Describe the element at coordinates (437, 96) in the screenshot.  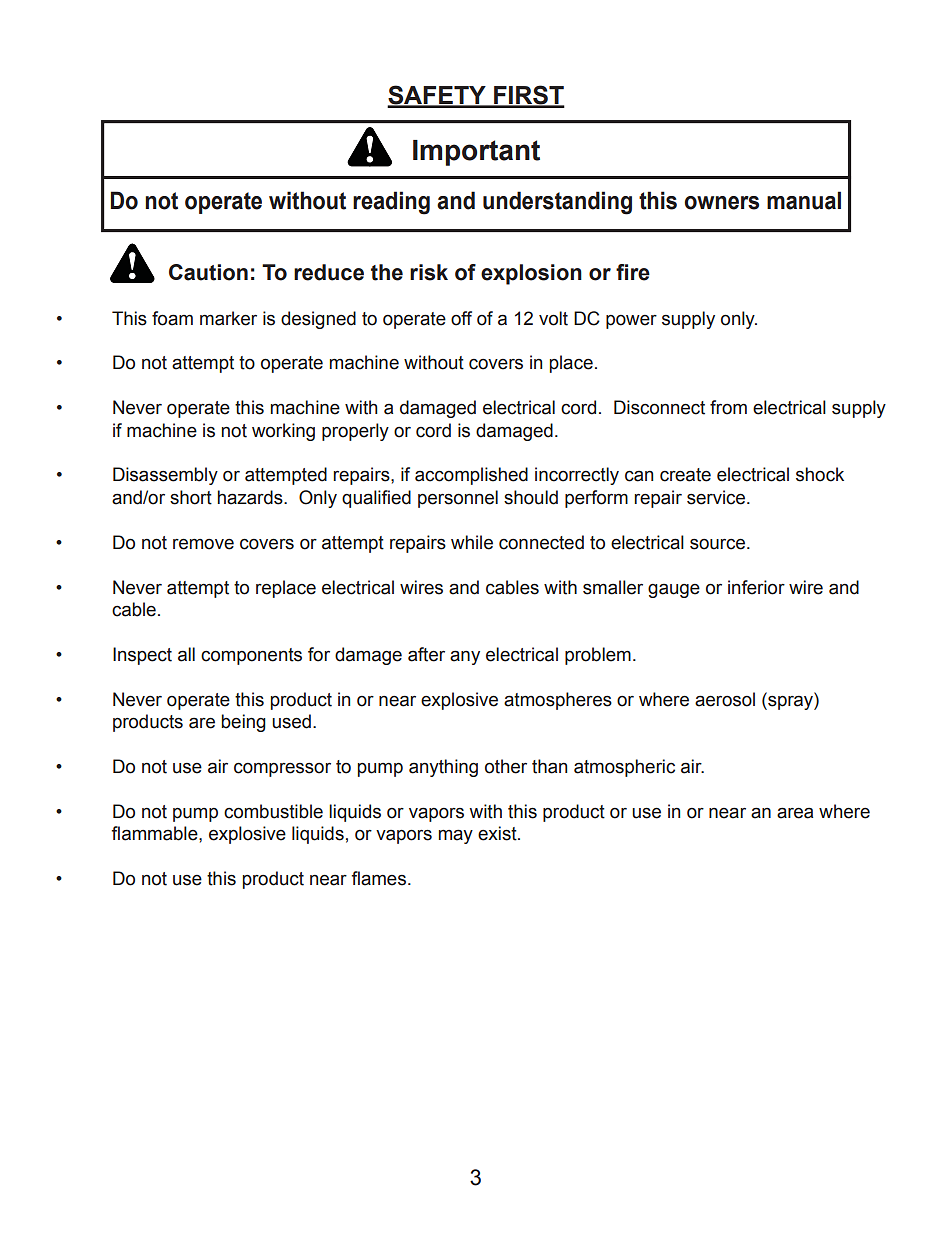
I see `SAFETY` at that location.
